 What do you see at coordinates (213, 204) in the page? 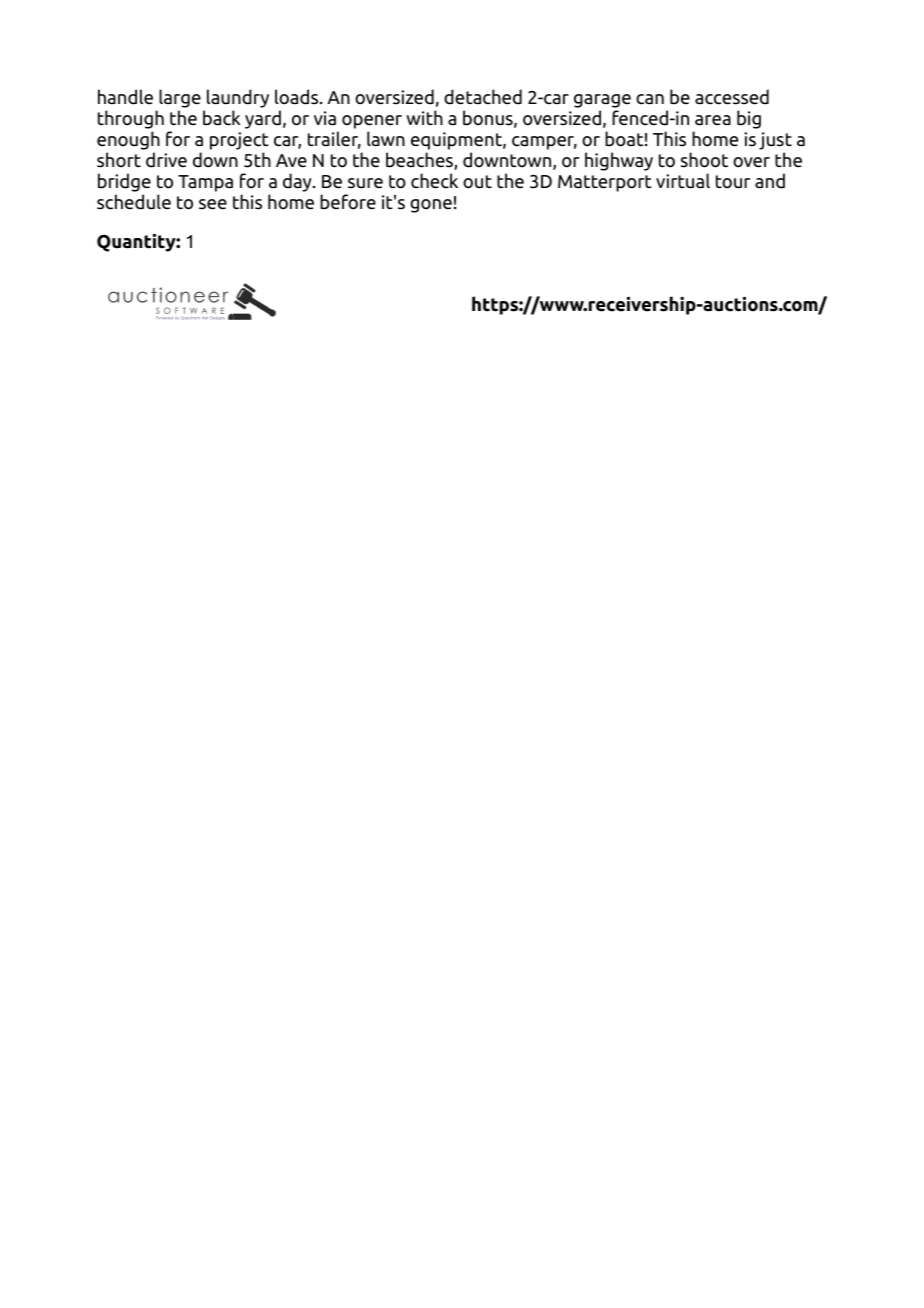
I see `see` at bounding box center [213, 204].
